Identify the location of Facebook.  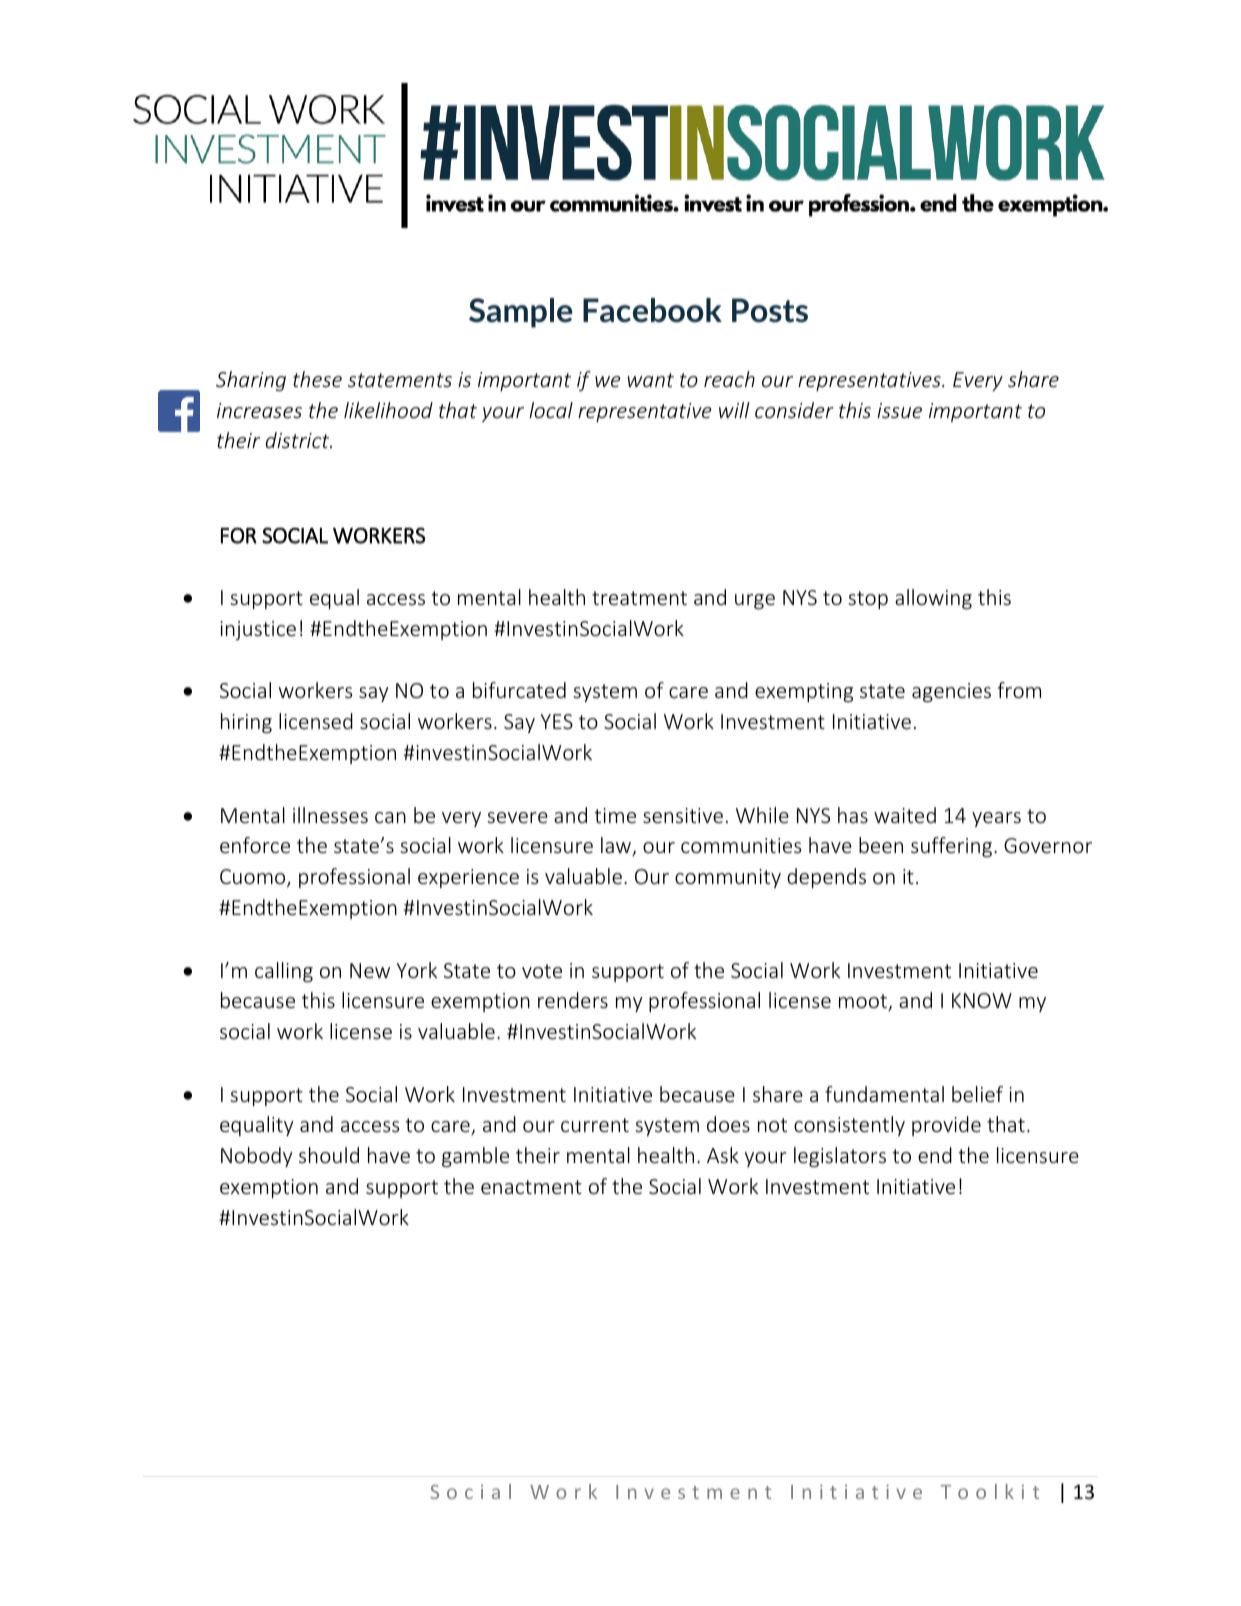
(652, 310).
